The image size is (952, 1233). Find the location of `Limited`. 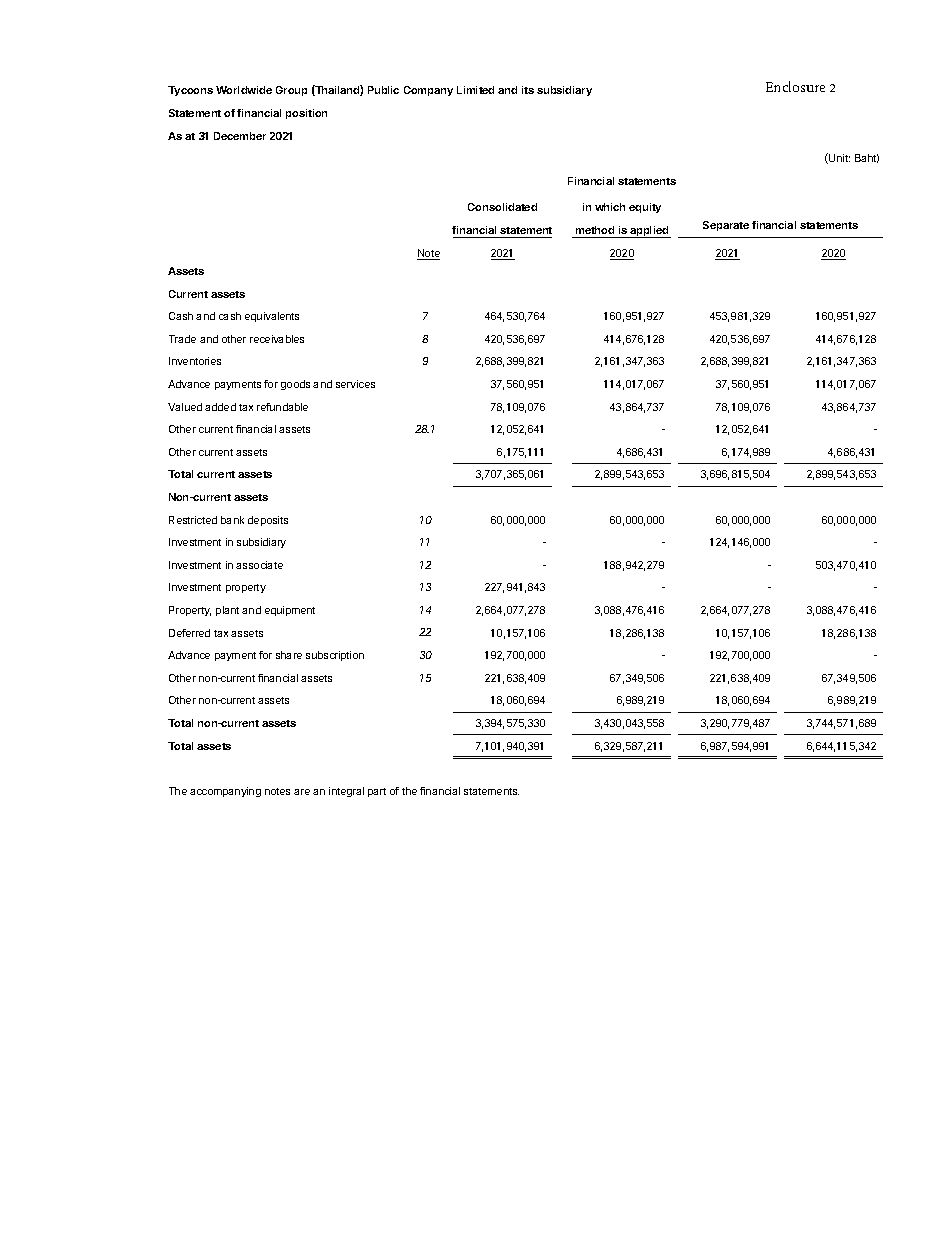

Limited is located at coordinates (475, 90).
